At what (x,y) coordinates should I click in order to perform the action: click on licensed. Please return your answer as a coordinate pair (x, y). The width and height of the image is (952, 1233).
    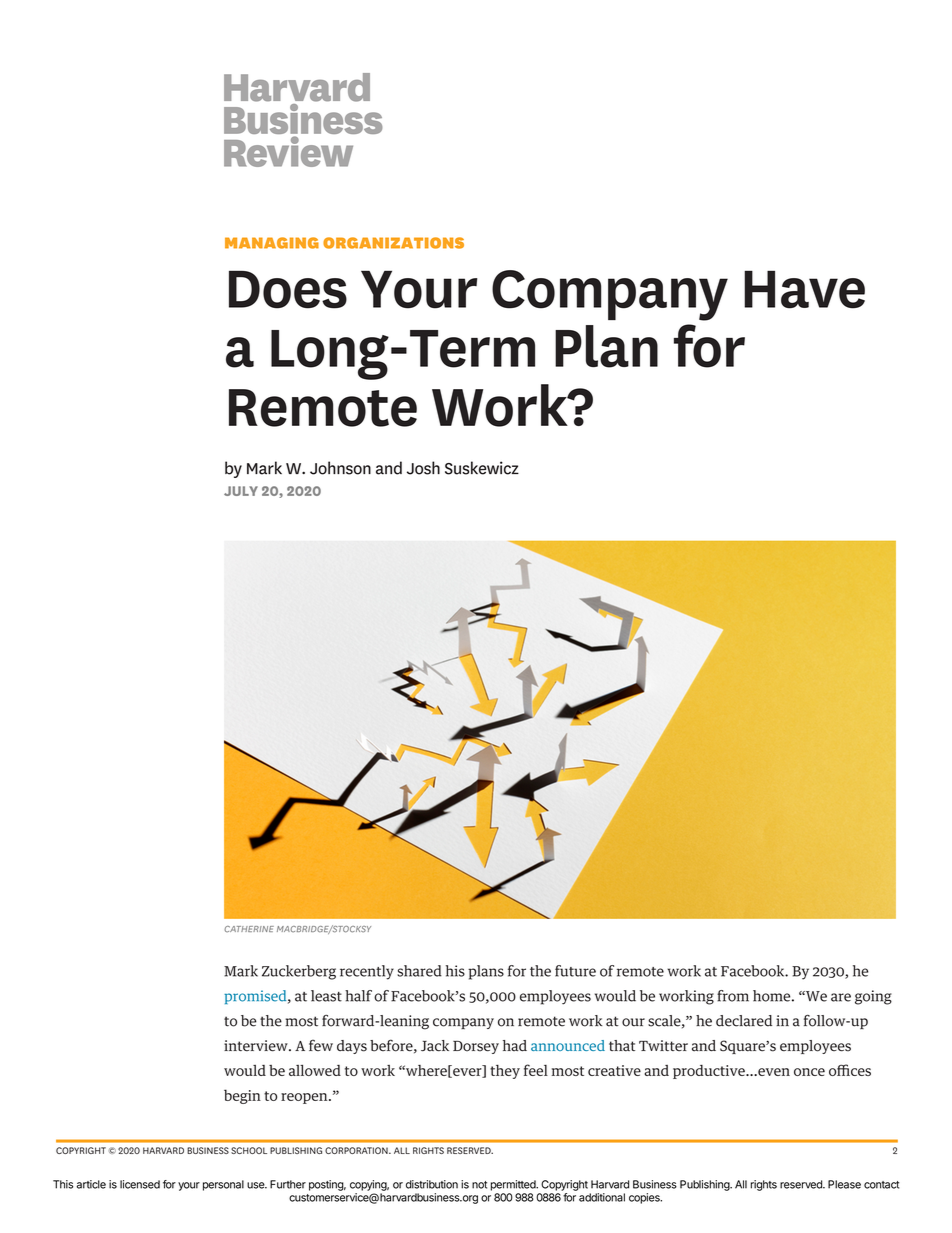
    Looking at the image, I should click on (140, 1184).
